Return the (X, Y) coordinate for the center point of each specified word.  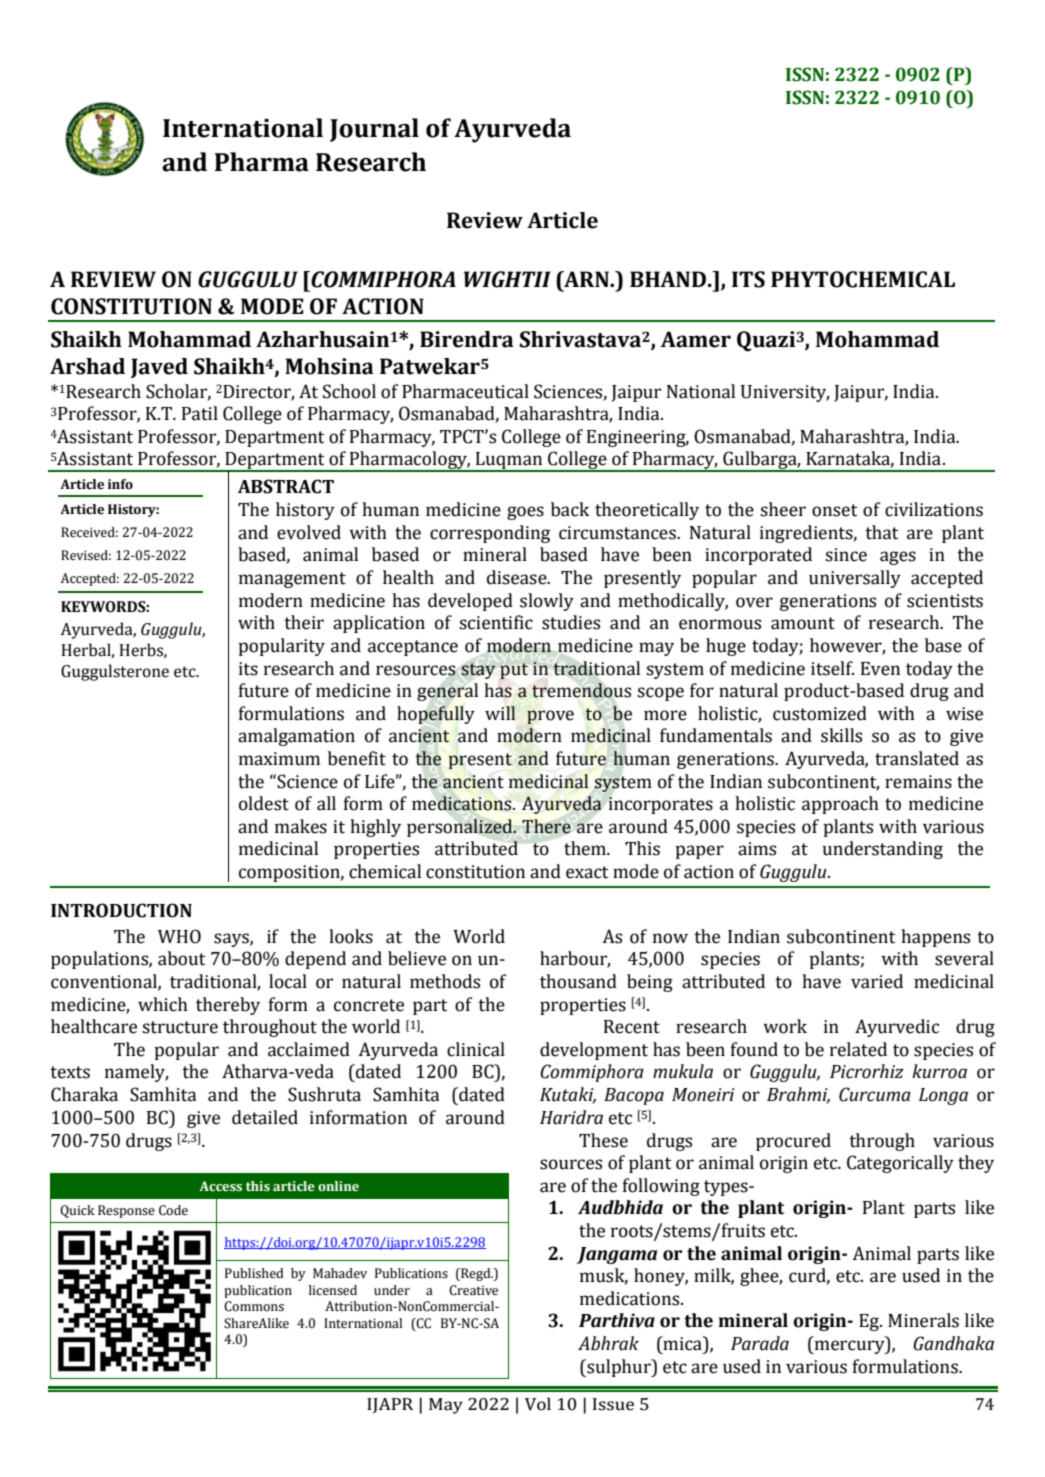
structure (180, 1027)
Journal (374, 130)
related (858, 1049)
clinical (476, 1049)
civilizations (934, 509)
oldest (264, 803)
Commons (254, 1306)
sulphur (619, 1368)
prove (550, 717)
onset (835, 510)
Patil (200, 413)
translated (917, 758)
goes (525, 513)
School (349, 391)
